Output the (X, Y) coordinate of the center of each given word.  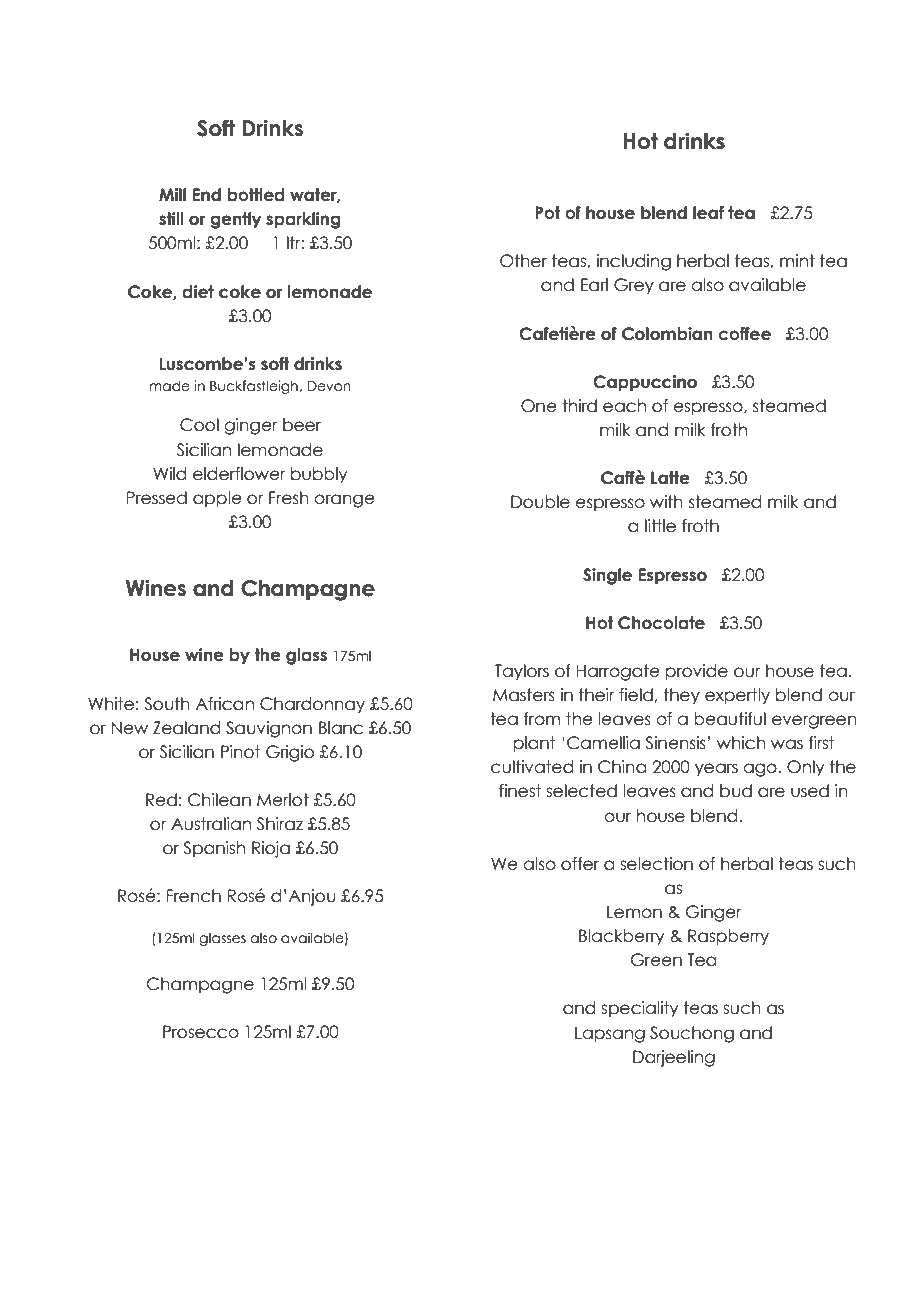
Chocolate (661, 623)
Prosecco (201, 1032)
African (225, 704)
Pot (547, 213)
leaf (708, 213)
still (171, 219)
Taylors (522, 672)
